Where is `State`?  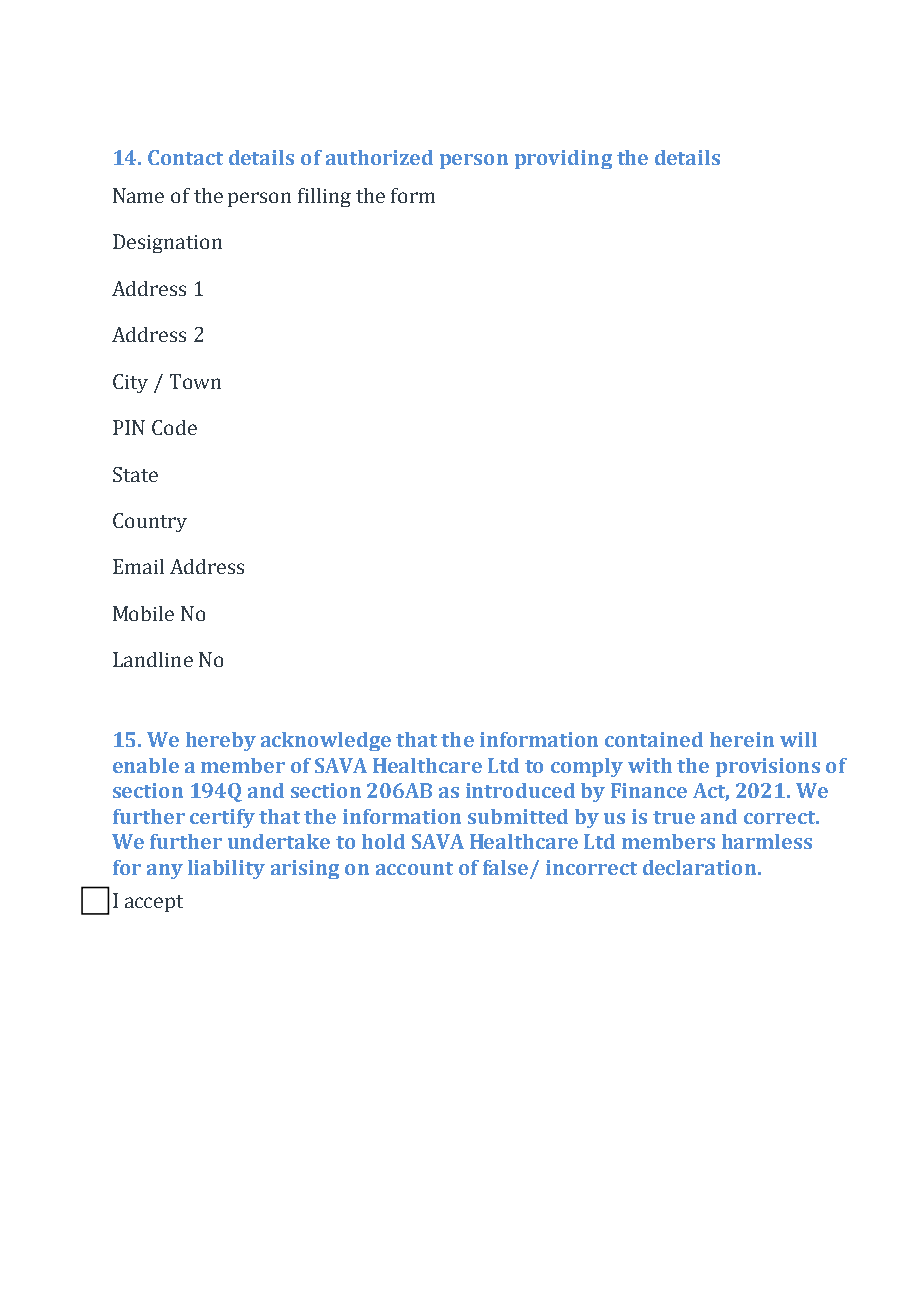 State is located at coordinates (135, 474).
